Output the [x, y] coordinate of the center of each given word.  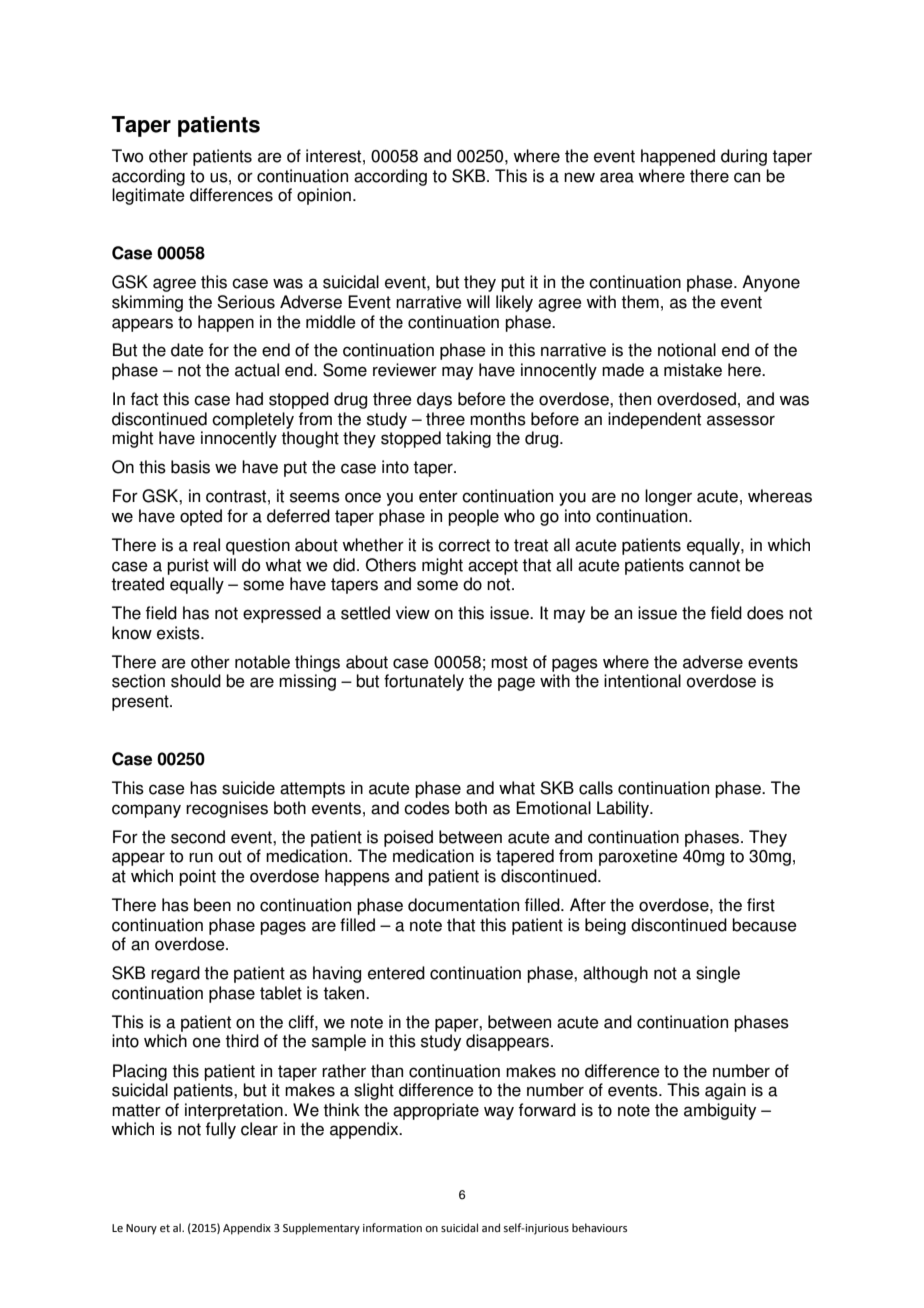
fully [221, 1130]
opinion [324, 196]
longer [668, 497]
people [473, 517]
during [744, 157]
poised [408, 838]
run [201, 857]
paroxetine [638, 857]
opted [201, 517]
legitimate [148, 196]
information [392, 1227]
